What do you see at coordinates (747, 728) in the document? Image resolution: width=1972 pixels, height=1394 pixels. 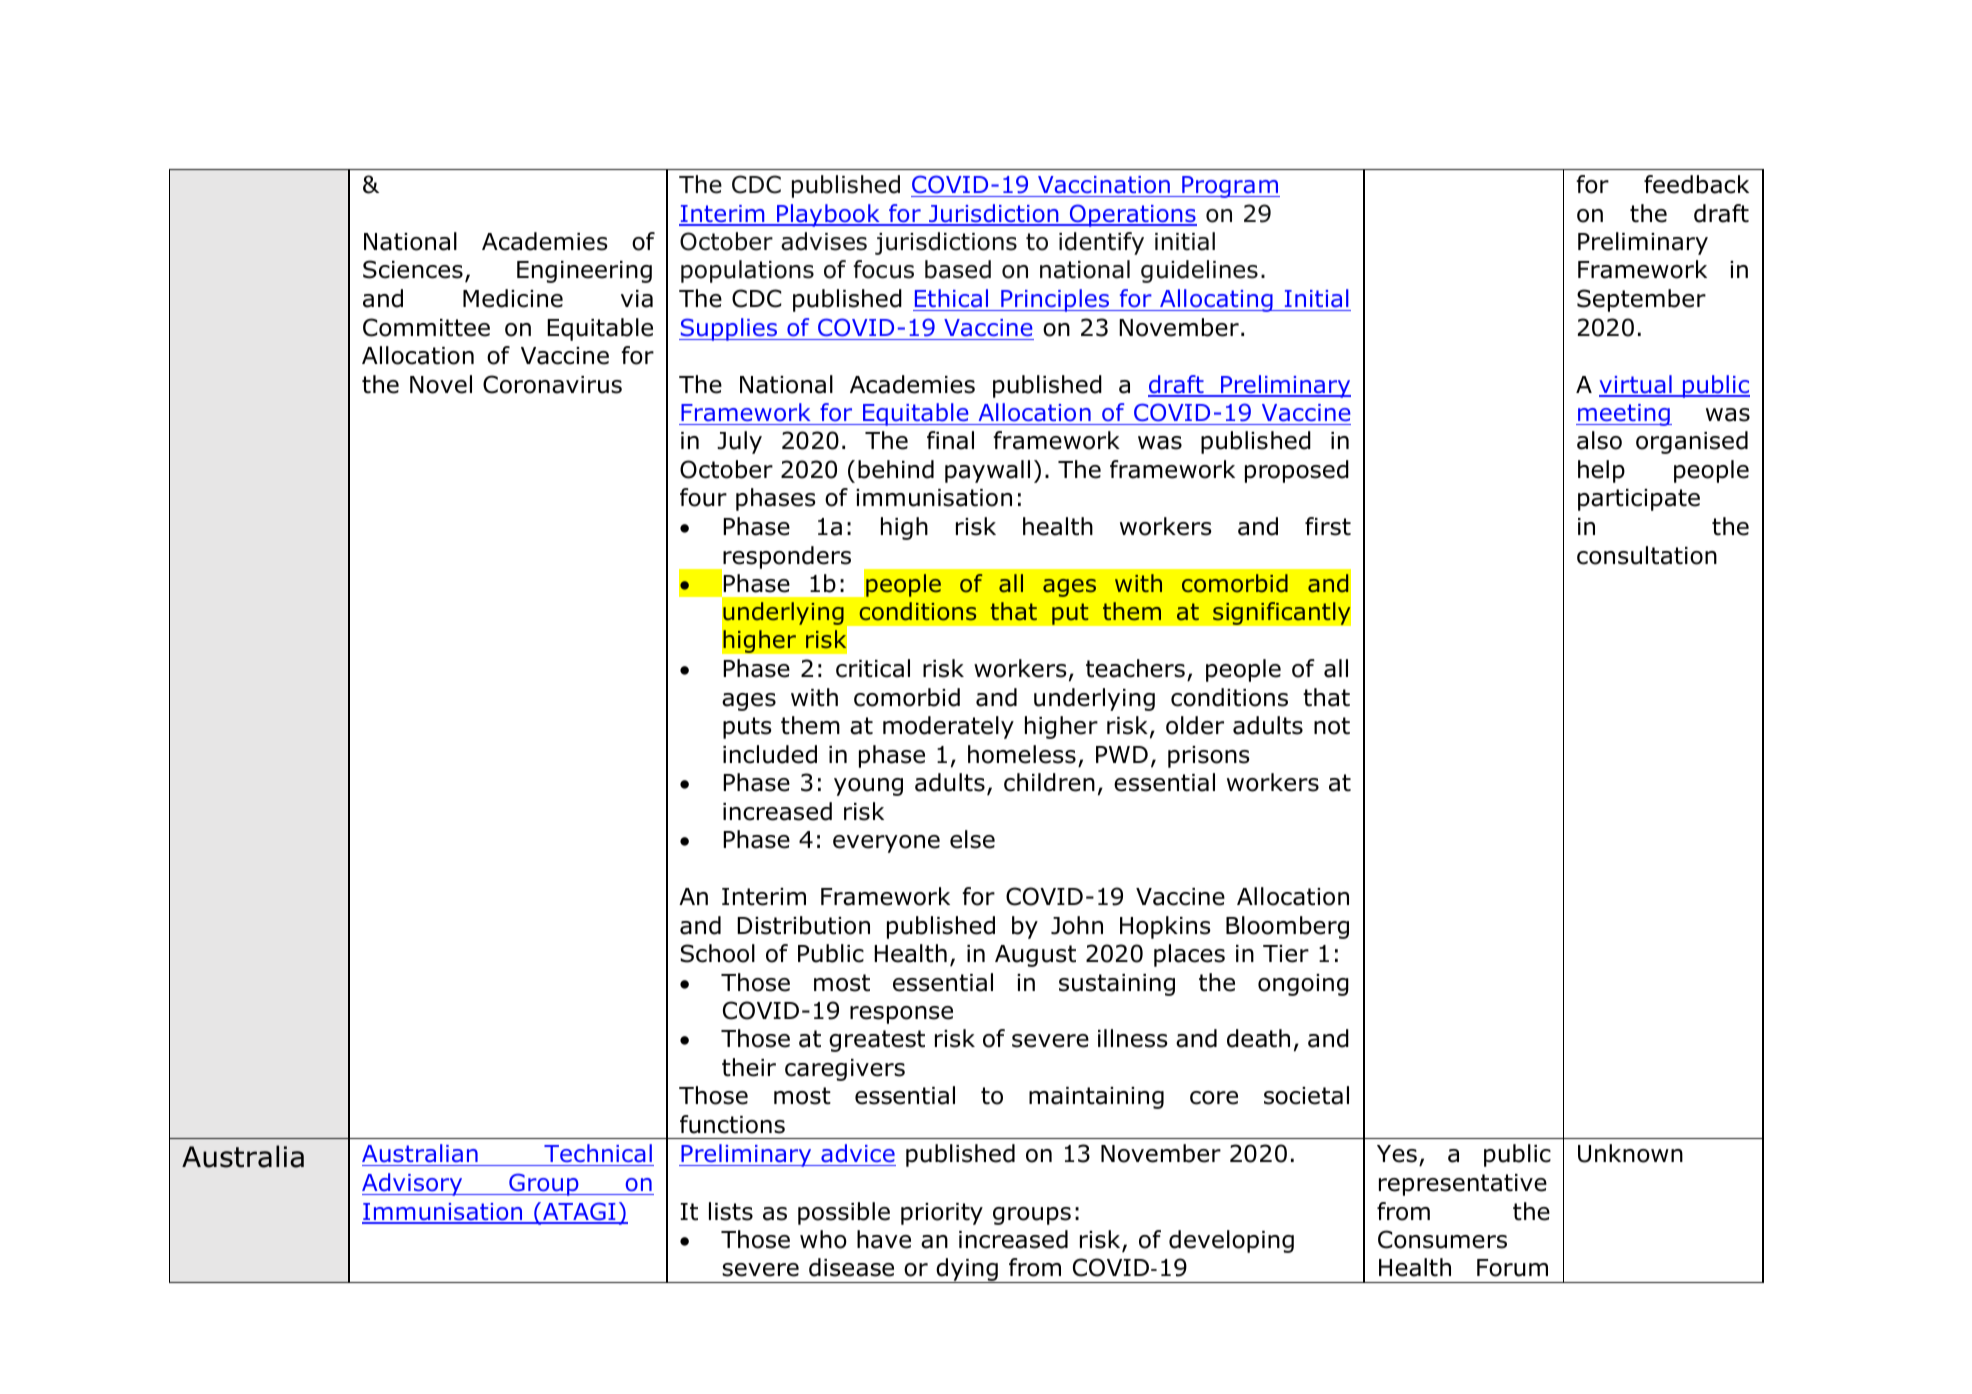 I see `puts` at bounding box center [747, 728].
